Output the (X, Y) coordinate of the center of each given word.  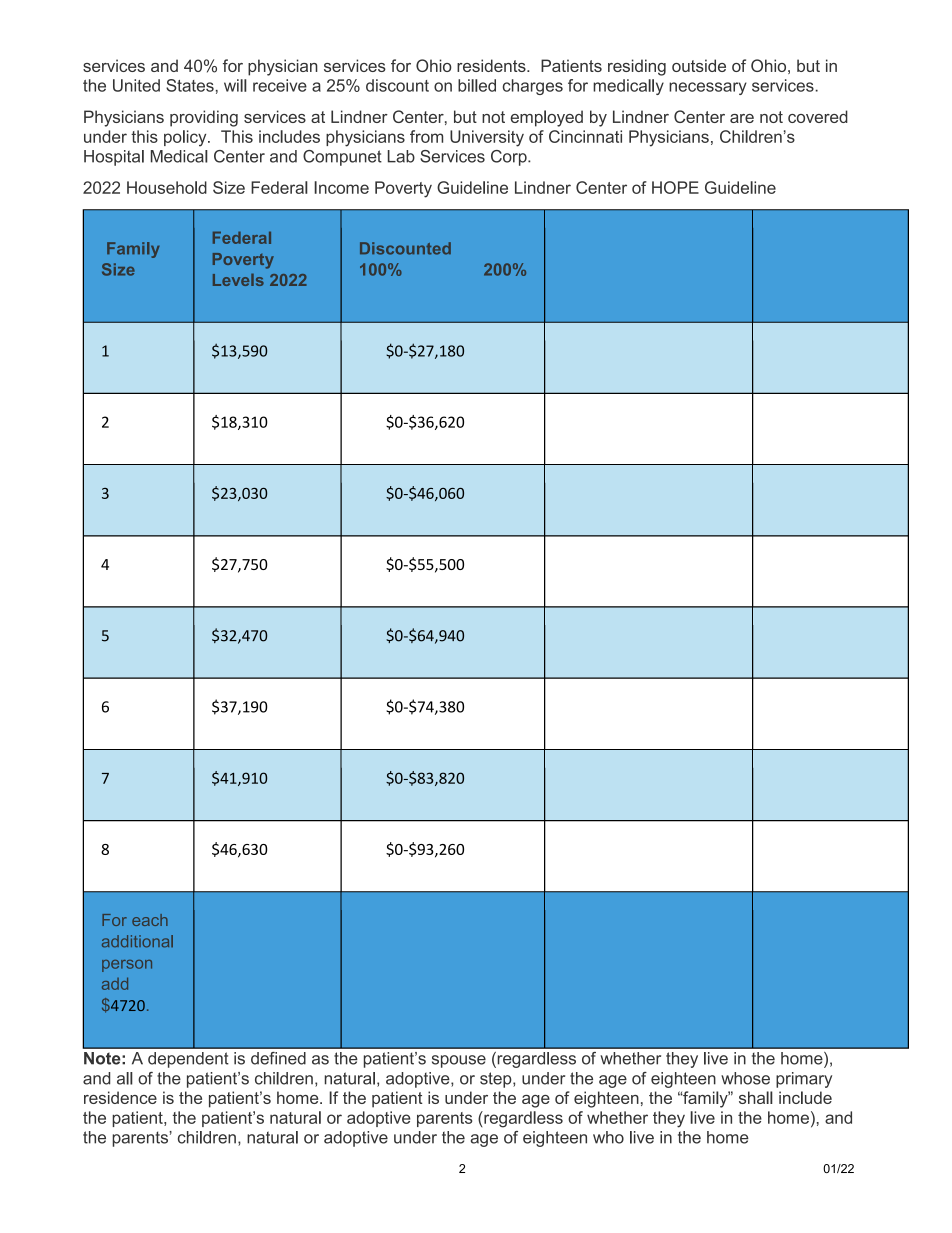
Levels (238, 280)
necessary (708, 88)
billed (477, 85)
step (497, 1080)
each (150, 920)
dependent (188, 1060)
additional (137, 941)
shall (756, 1097)
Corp (510, 158)
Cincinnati (585, 136)
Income (341, 187)
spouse (459, 1061)
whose (745, 1078)
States (190, 85)
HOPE (675, 187)
